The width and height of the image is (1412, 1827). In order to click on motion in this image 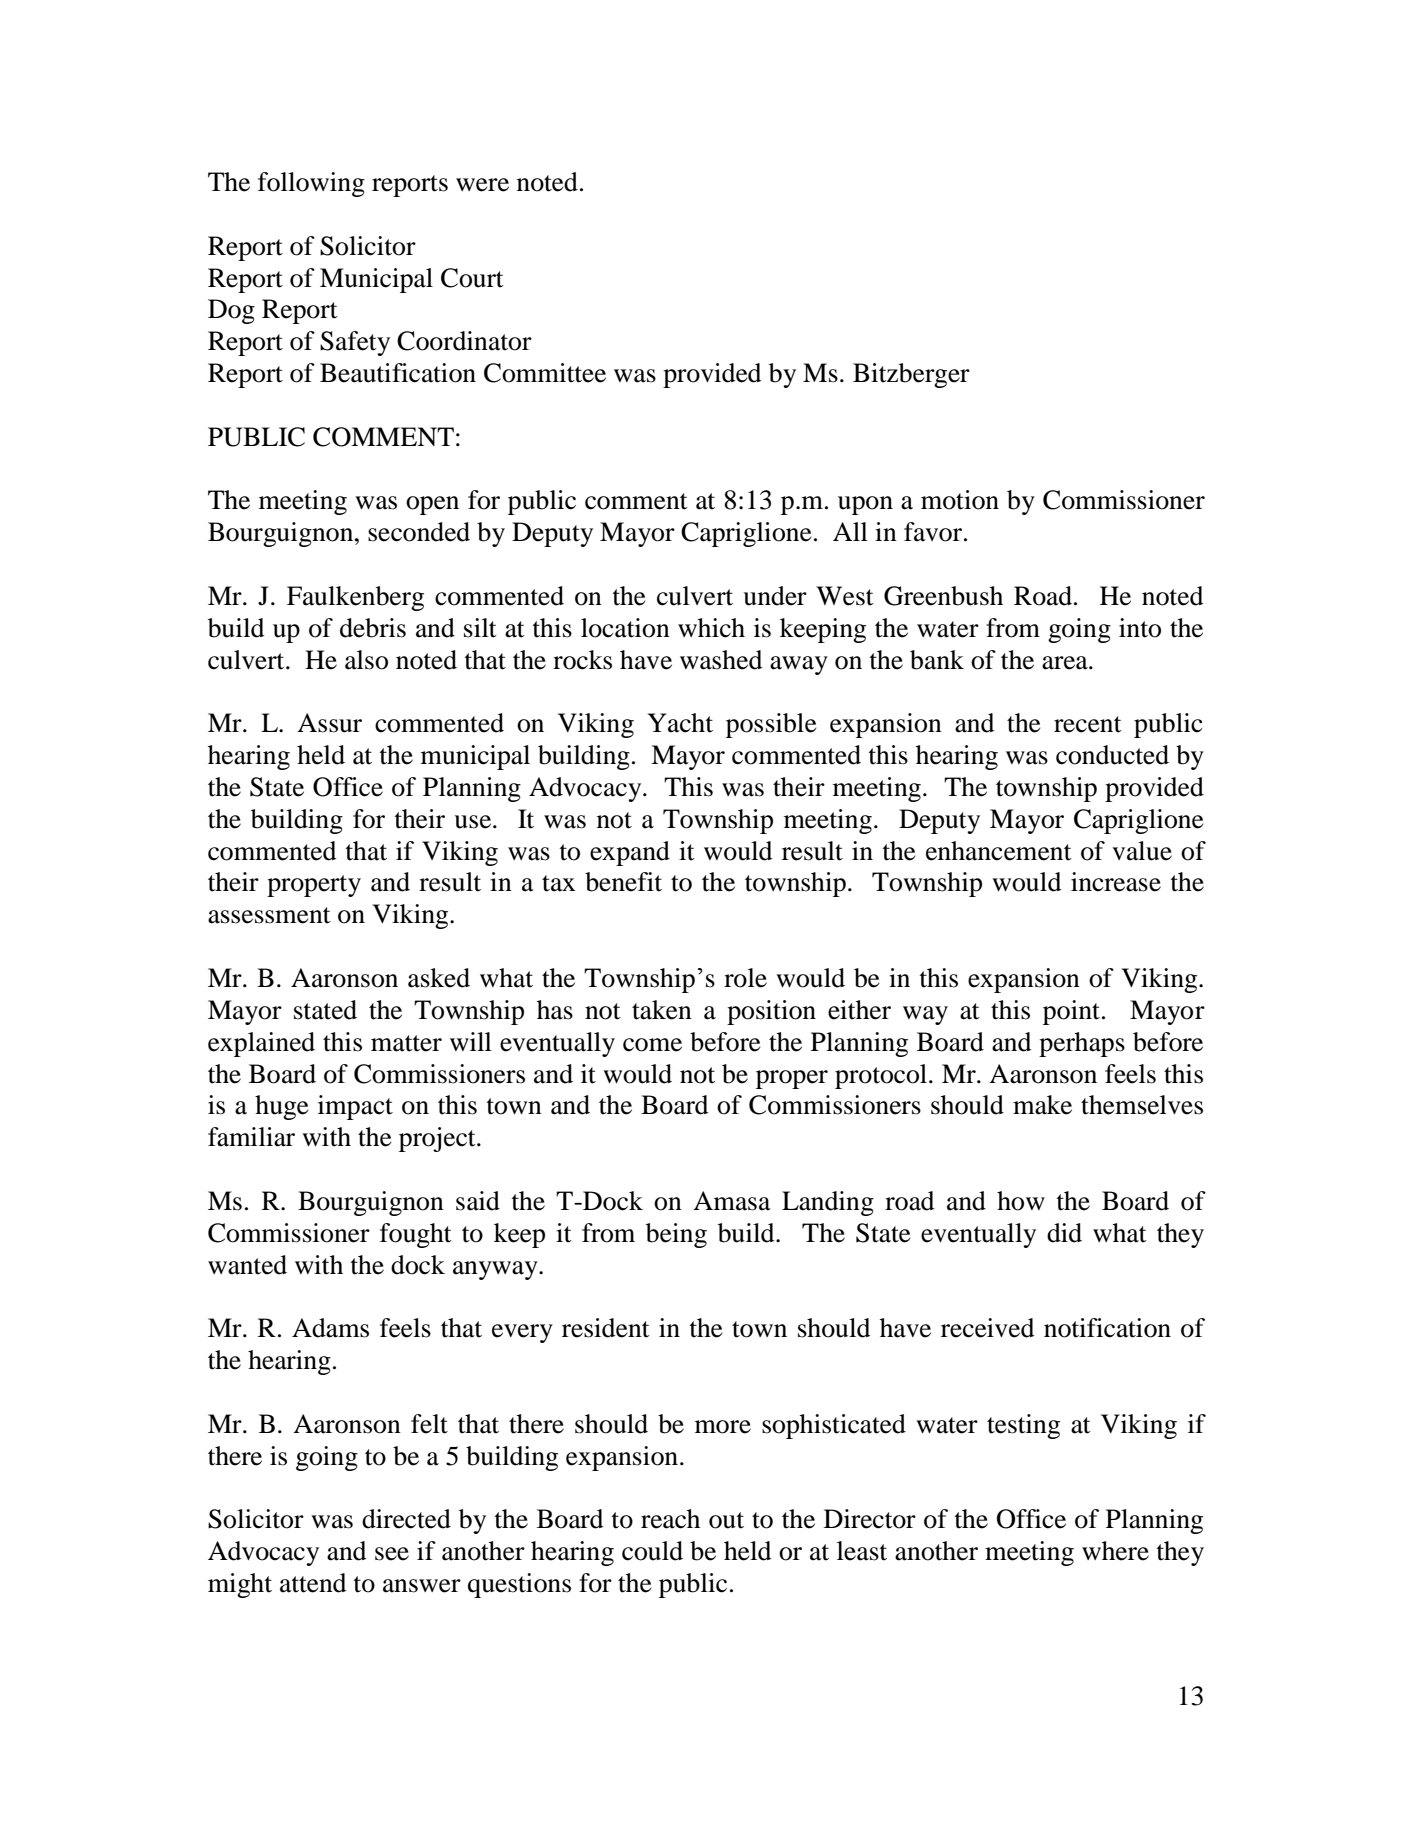, I will do `click(960, 500)`.
